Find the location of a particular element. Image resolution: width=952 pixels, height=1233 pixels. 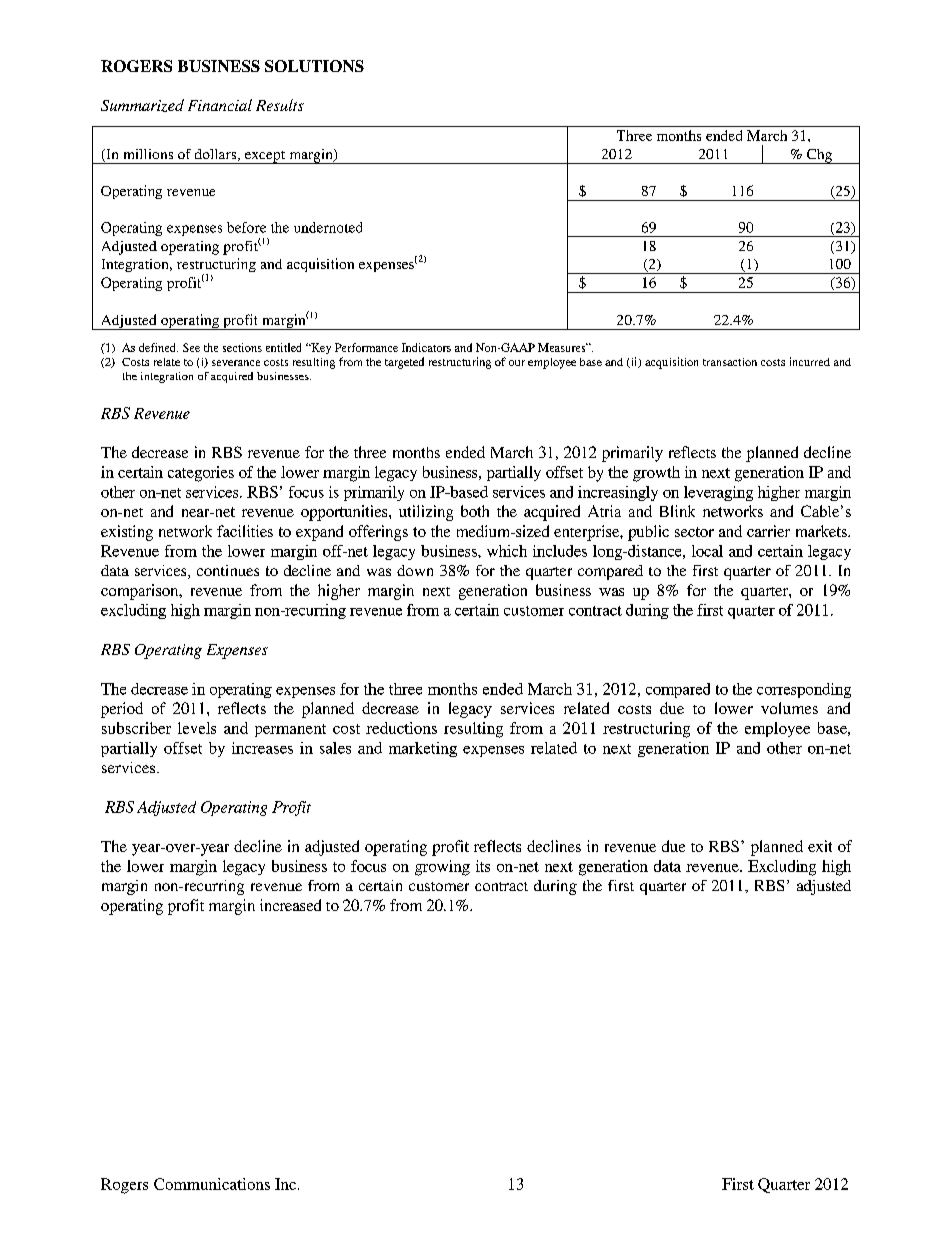

Chg is located at coordinates (819, 156).
